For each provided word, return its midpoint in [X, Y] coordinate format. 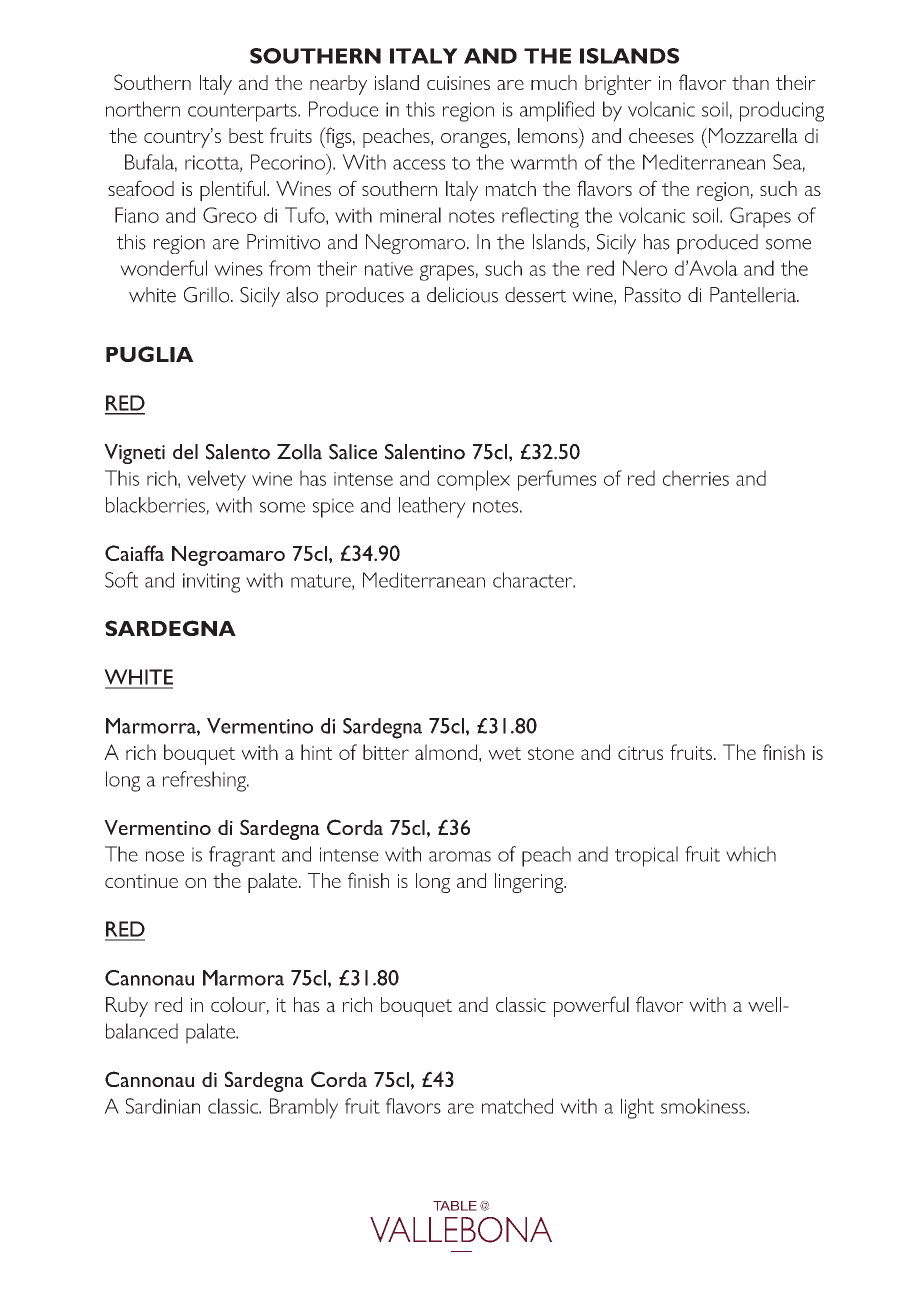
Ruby [127, 1007]
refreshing [205, 781]
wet [504, 753]
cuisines [458, 83]
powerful [591, 1006]
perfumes [557, 480]
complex [473, 480]
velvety [216, 480]
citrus [640, 753]
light [637, 1108]
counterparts [243, 112]
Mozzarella [753, 135]
